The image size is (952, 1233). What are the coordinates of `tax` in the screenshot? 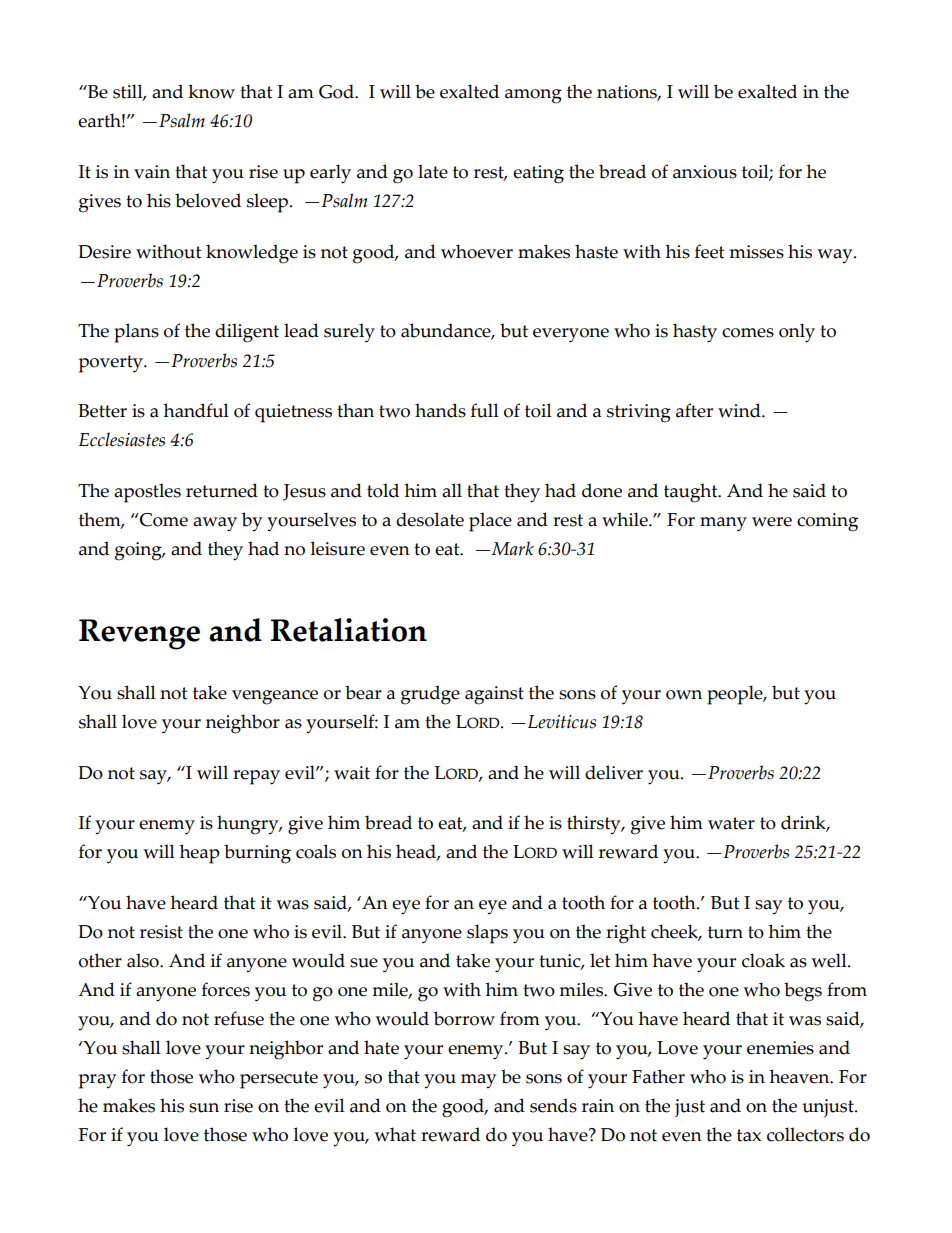 It's located at (749, 1135).
